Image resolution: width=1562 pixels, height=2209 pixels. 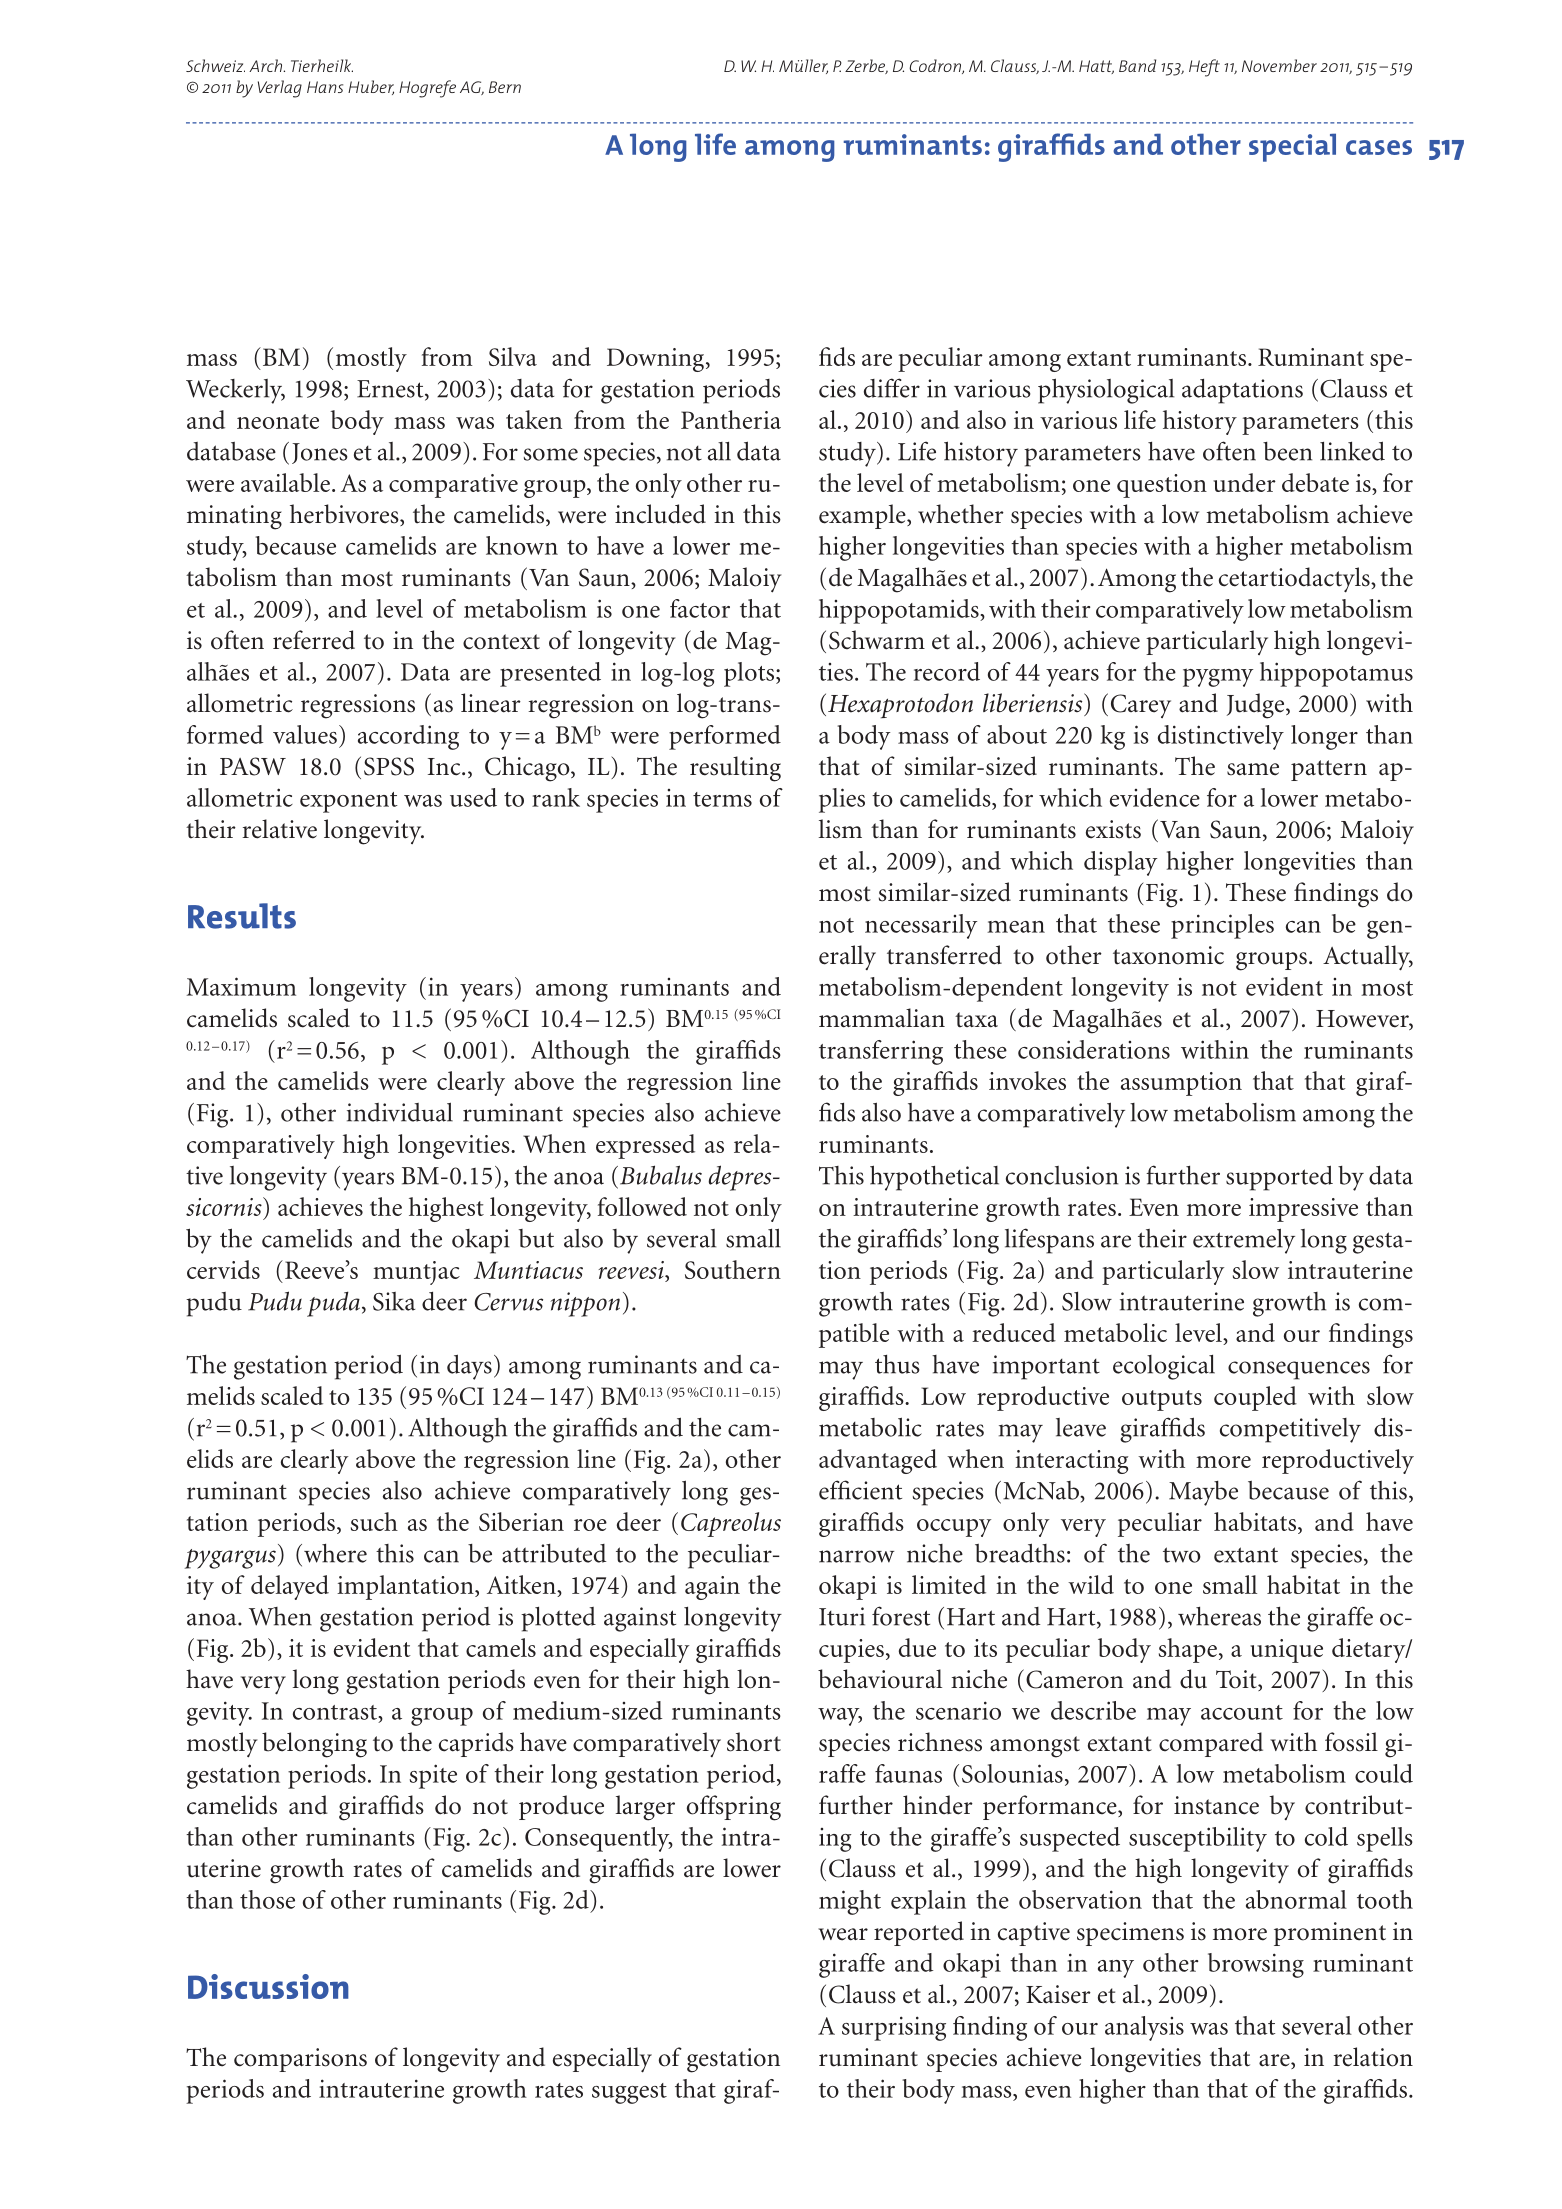 What do you see at coordinates (1218, 677) in the screenshot?
I see `pygmy` at bounding box center [1218, 677].
